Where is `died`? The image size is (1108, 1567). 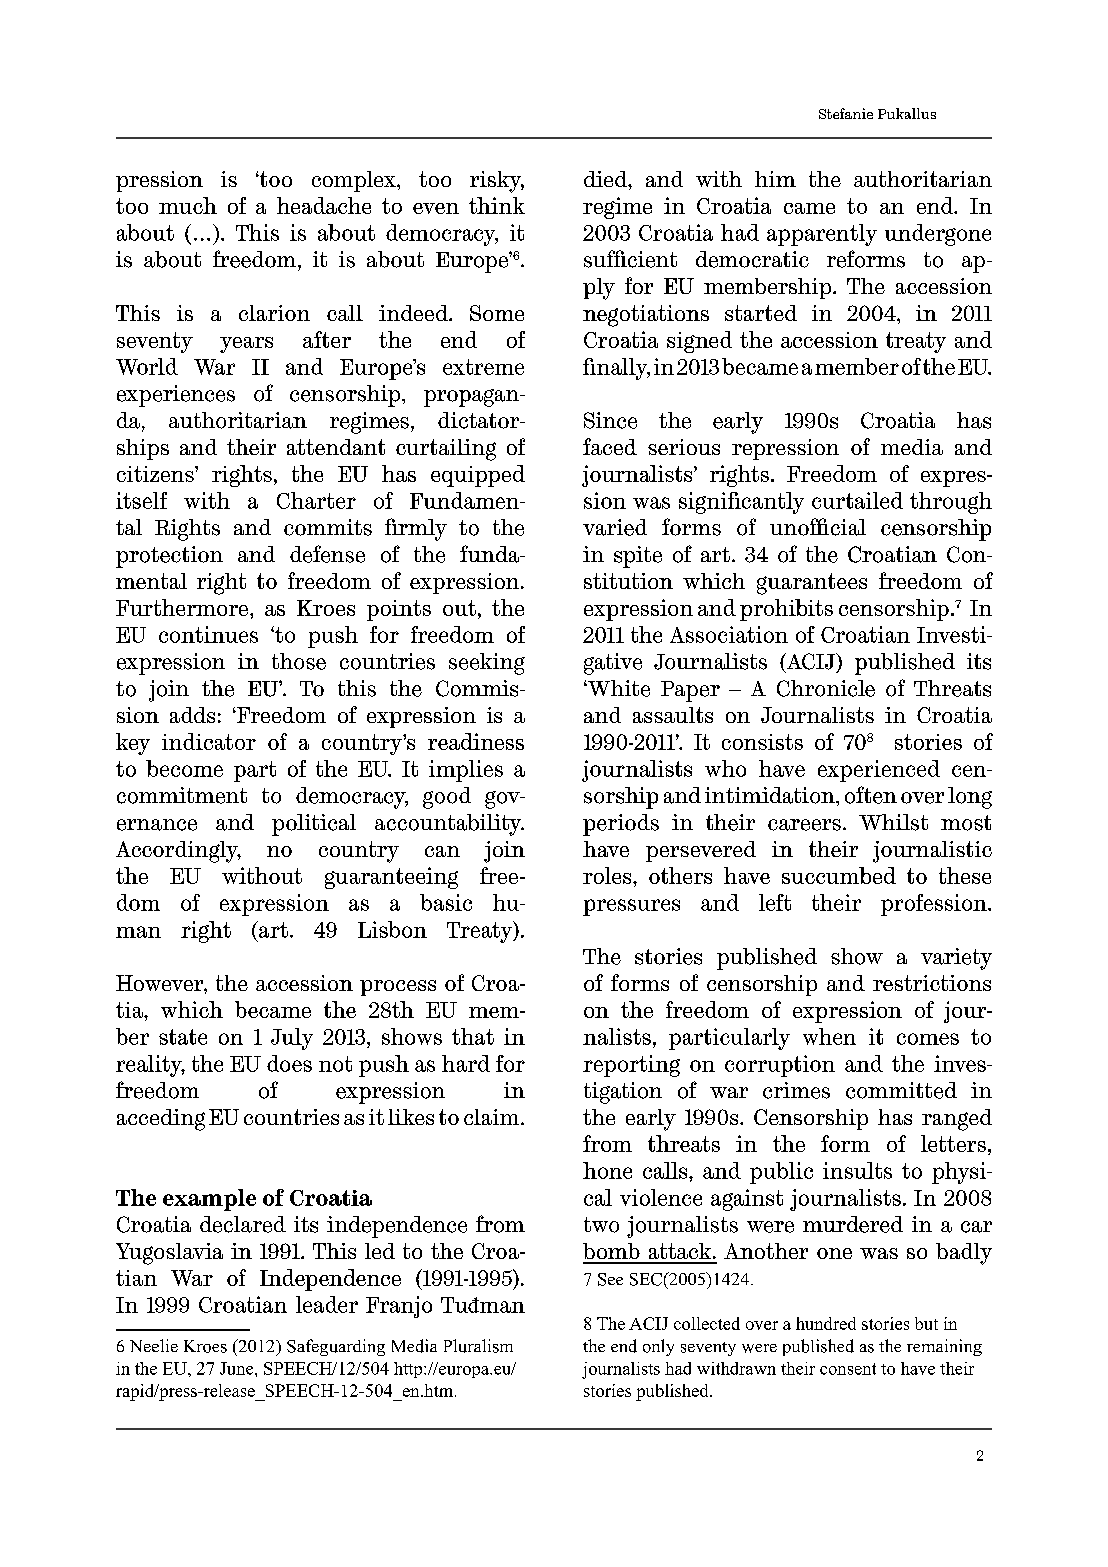 died is located at coordinates (606, 179).
